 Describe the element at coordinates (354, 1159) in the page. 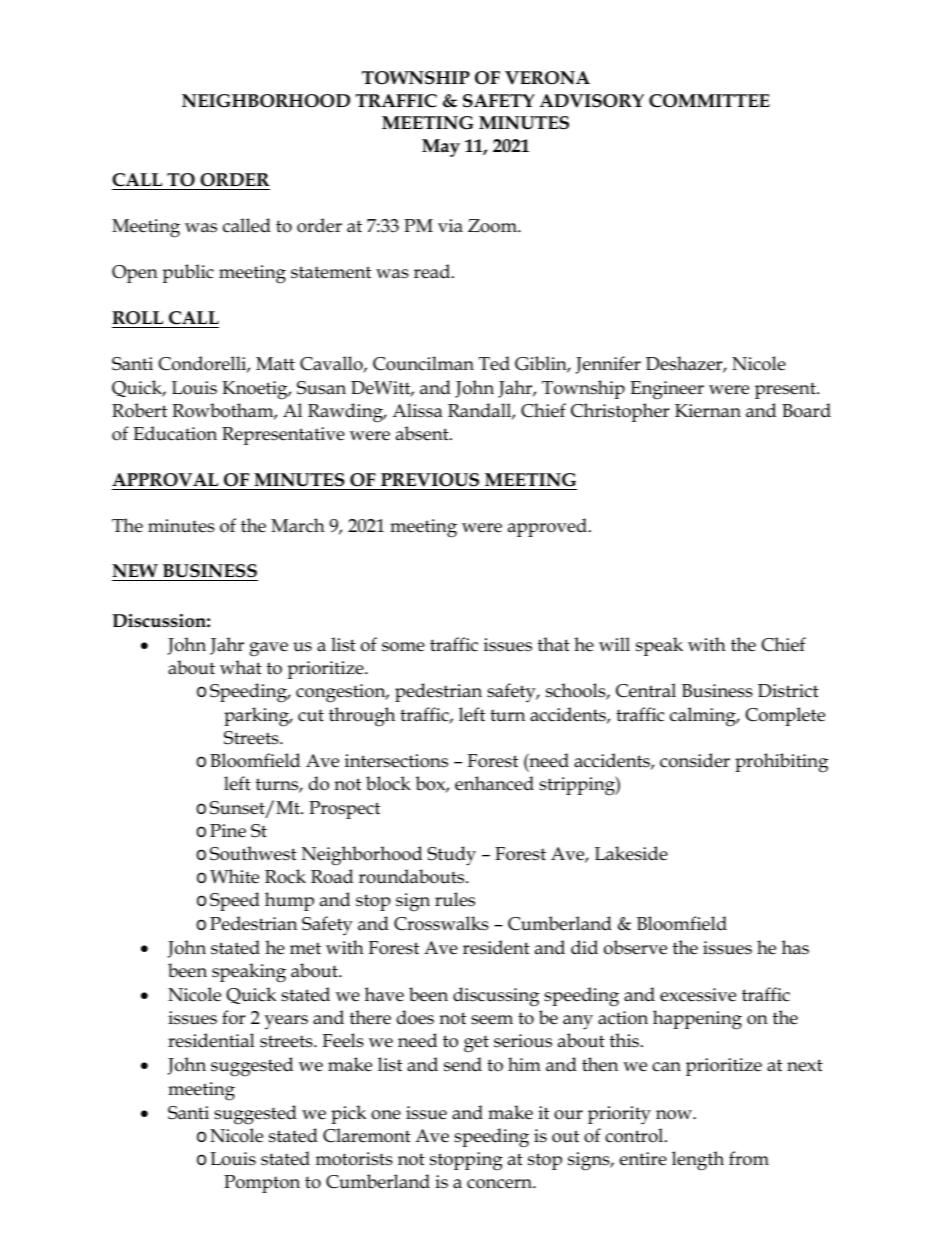

I see `motorists` at that location.
